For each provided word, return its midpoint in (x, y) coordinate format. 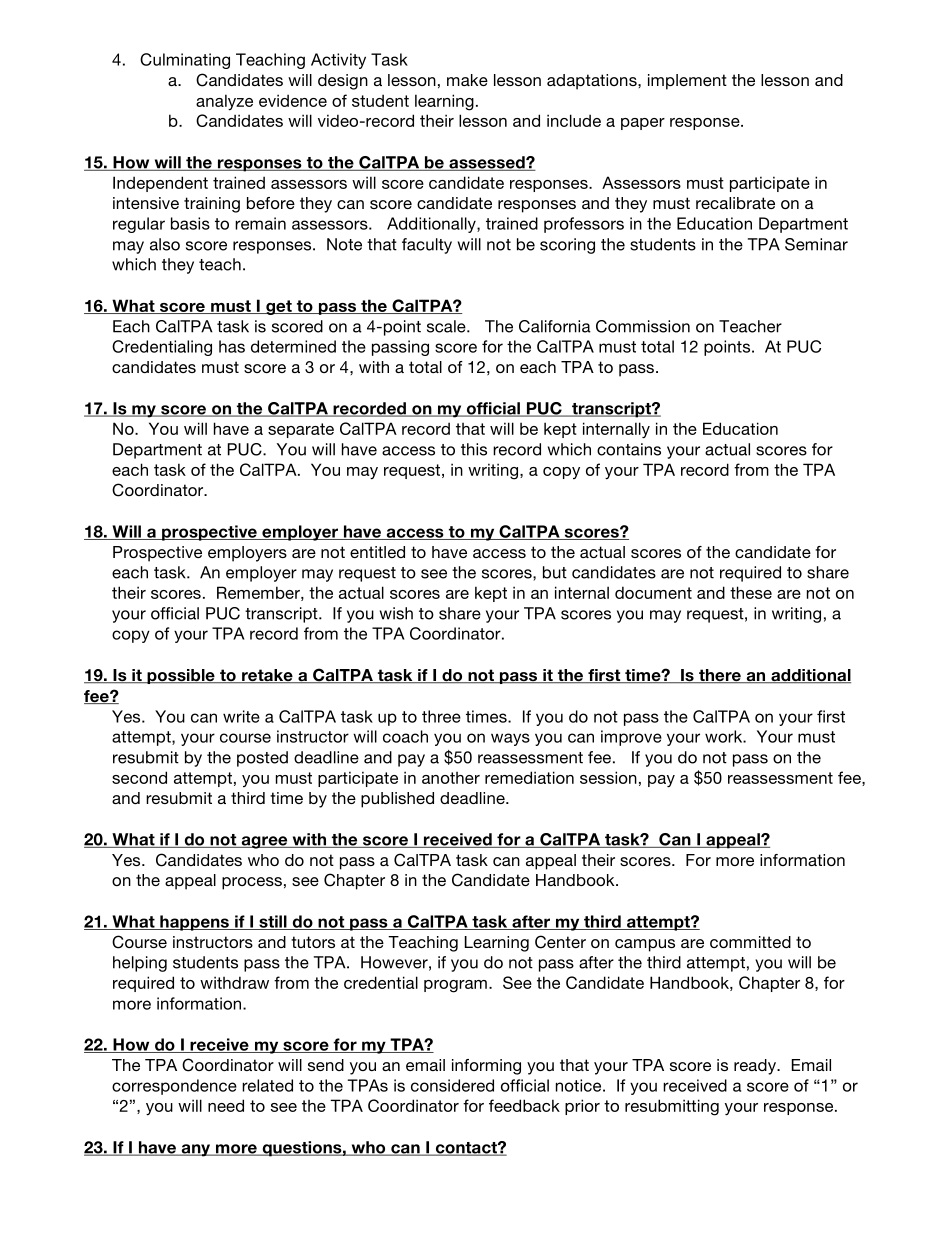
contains (629, 449)
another (451, 778)
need (226, 1105)
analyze (224, 102)
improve (631, 738)
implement (687, 82)
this (474, 449)
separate (301, 430)
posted (262, 759)
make (467, 80)
